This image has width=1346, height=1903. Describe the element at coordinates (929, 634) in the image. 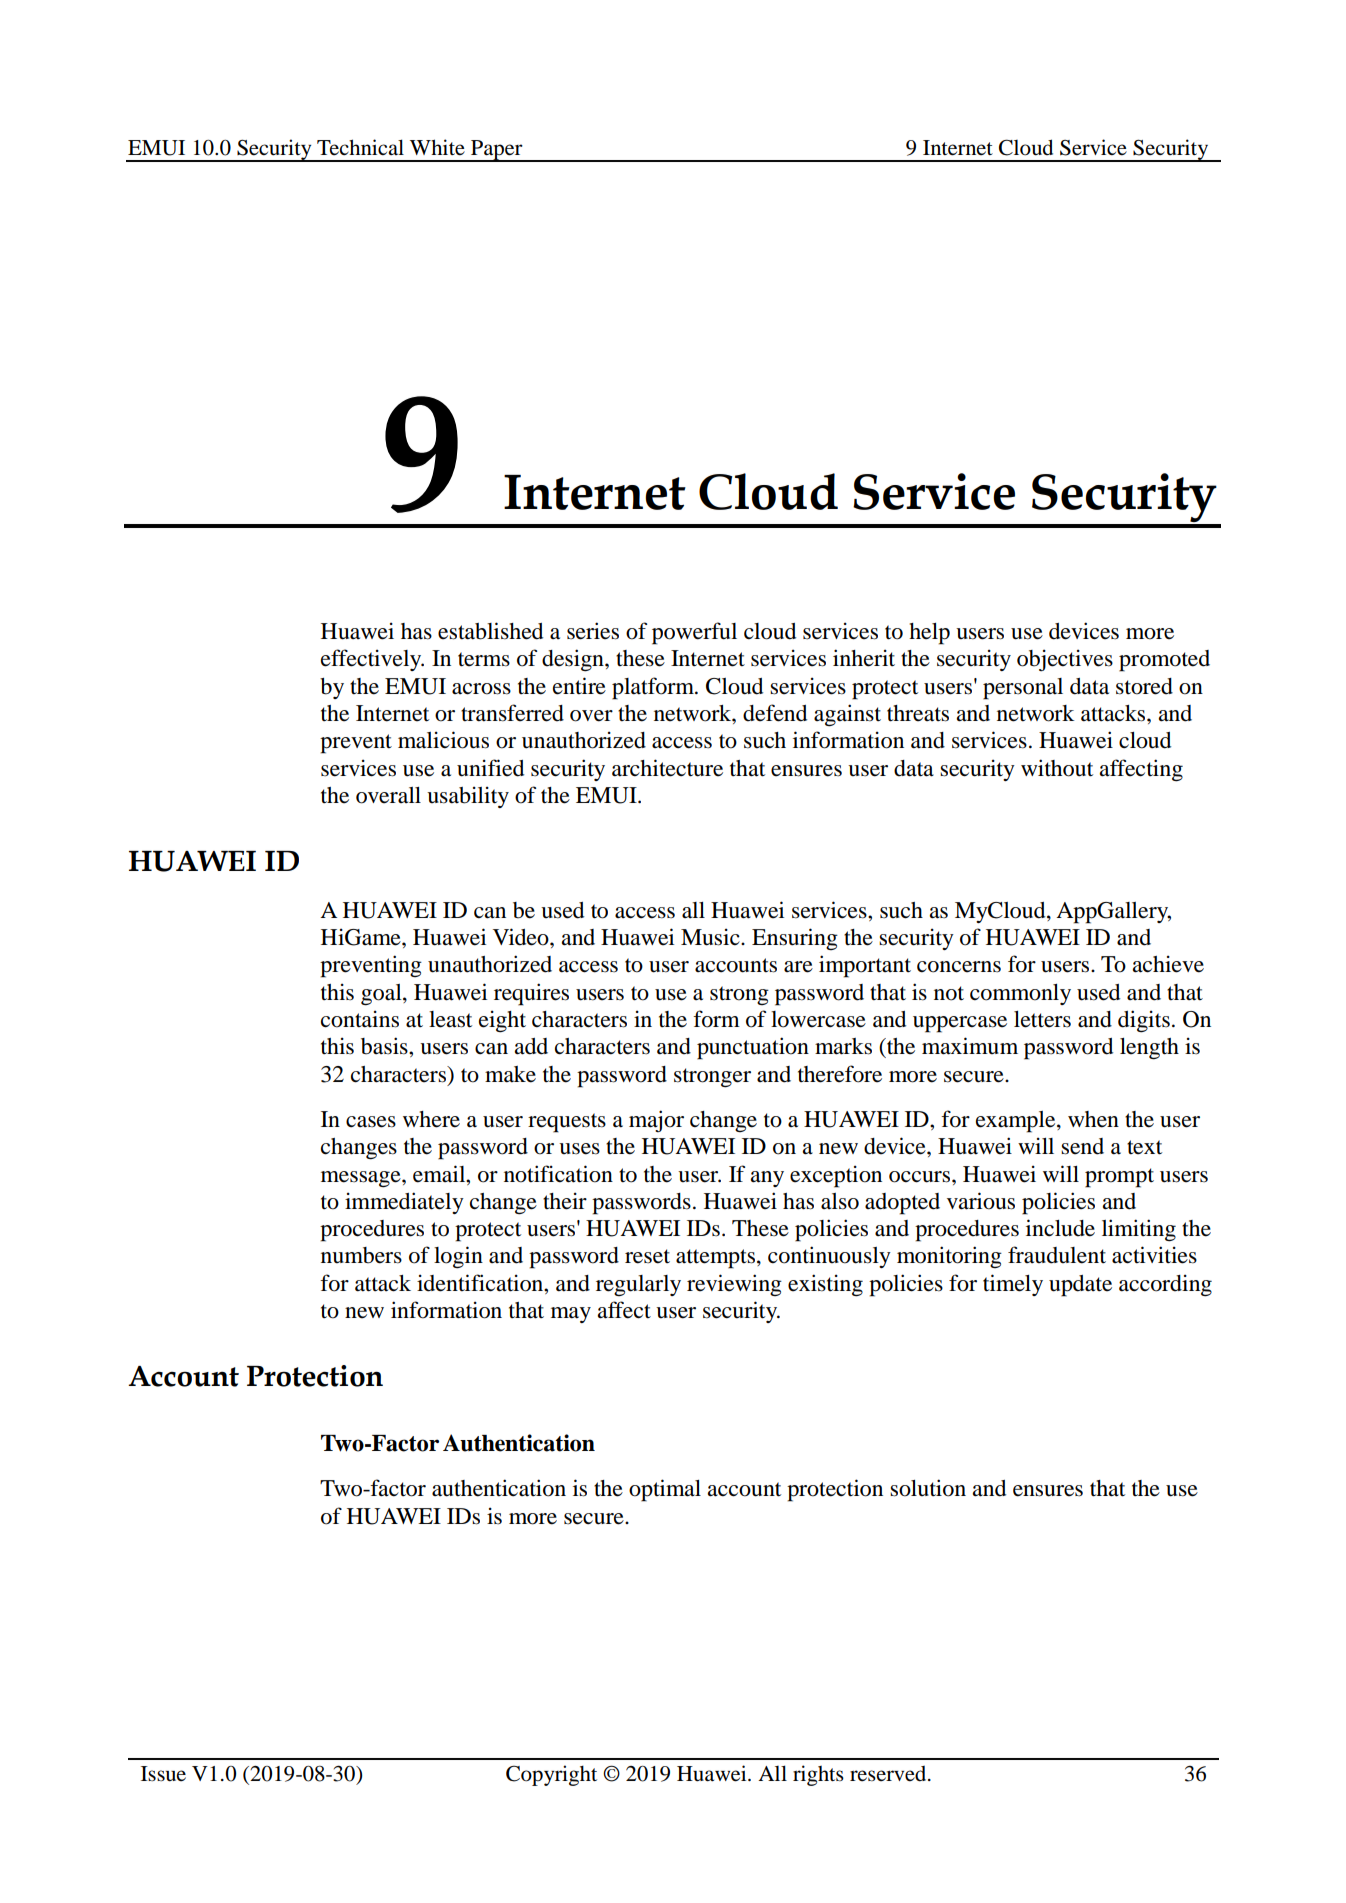

I see `help` at that location.
